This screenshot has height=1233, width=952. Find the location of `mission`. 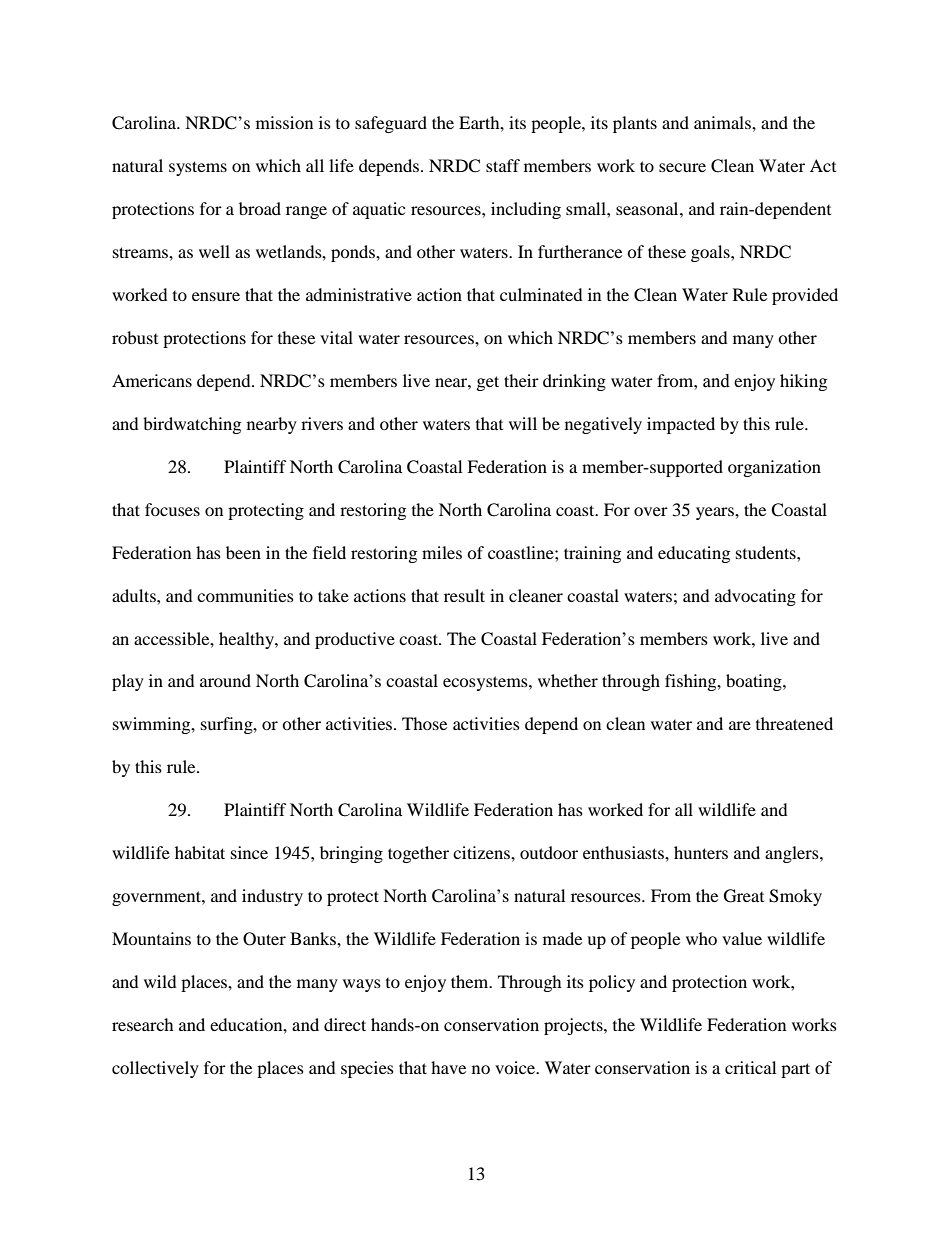

mission is located at coordinates (284, 122).
